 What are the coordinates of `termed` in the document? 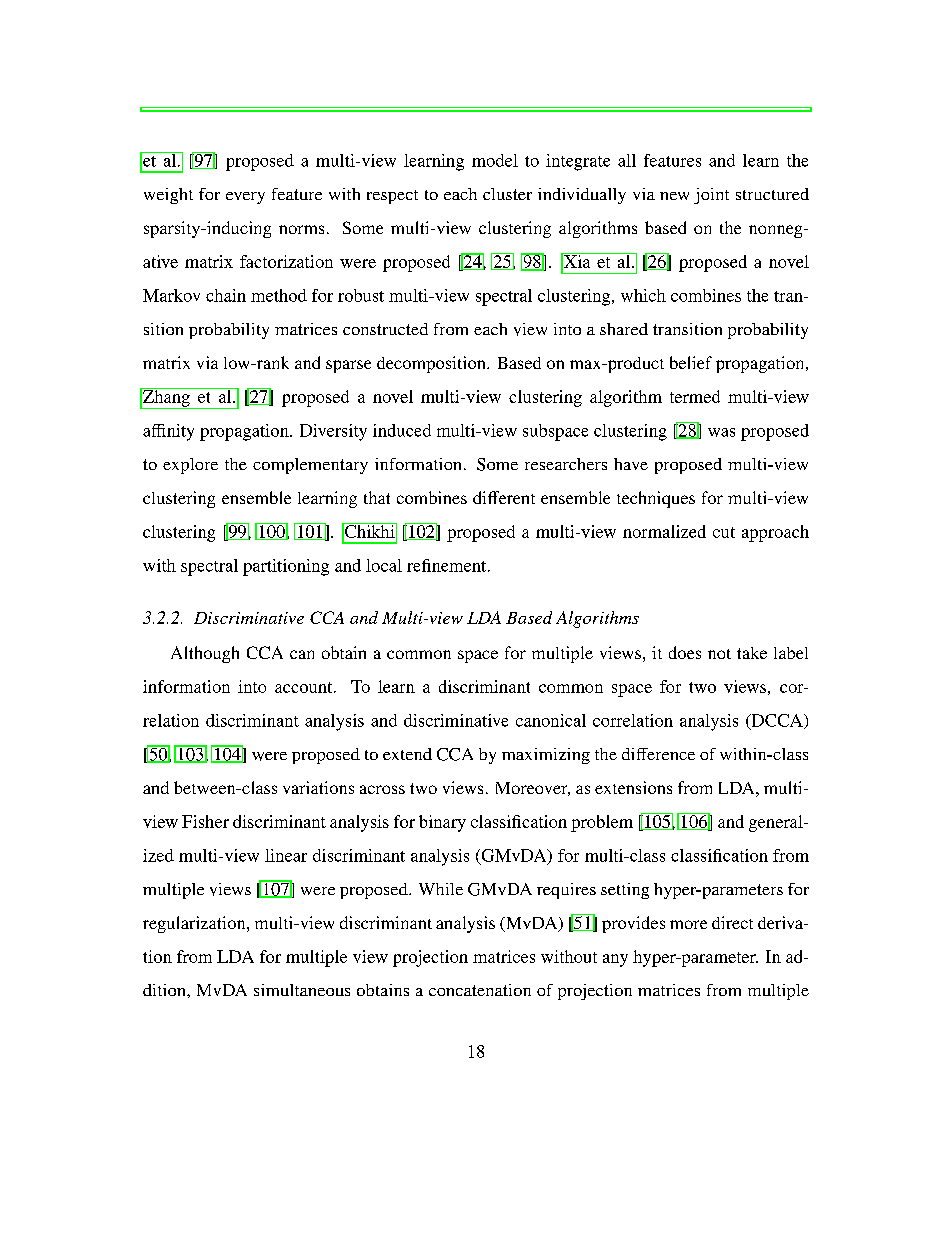 It's located at (695, 396).
